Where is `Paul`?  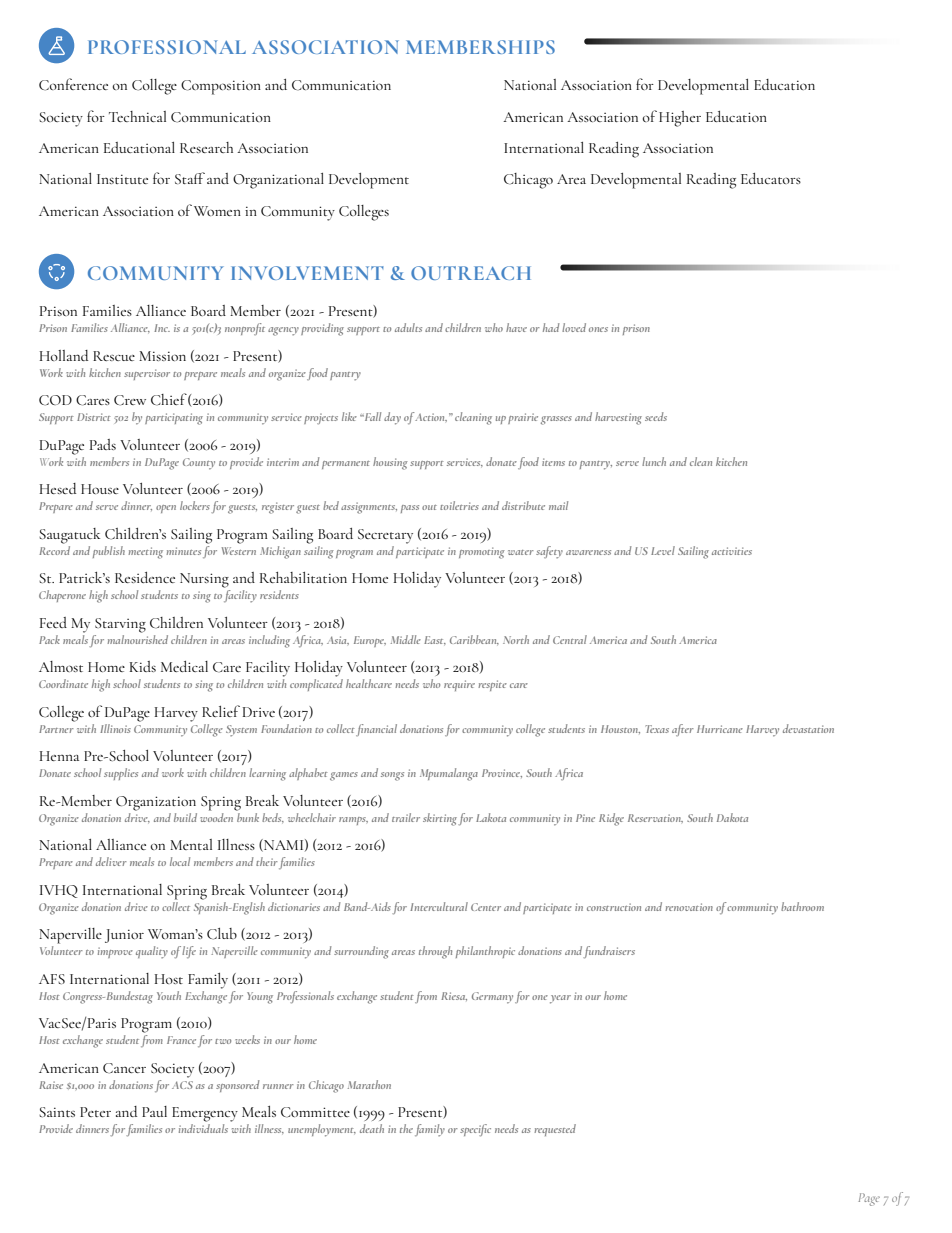
Paul is located at coordinates (154, 1111).
